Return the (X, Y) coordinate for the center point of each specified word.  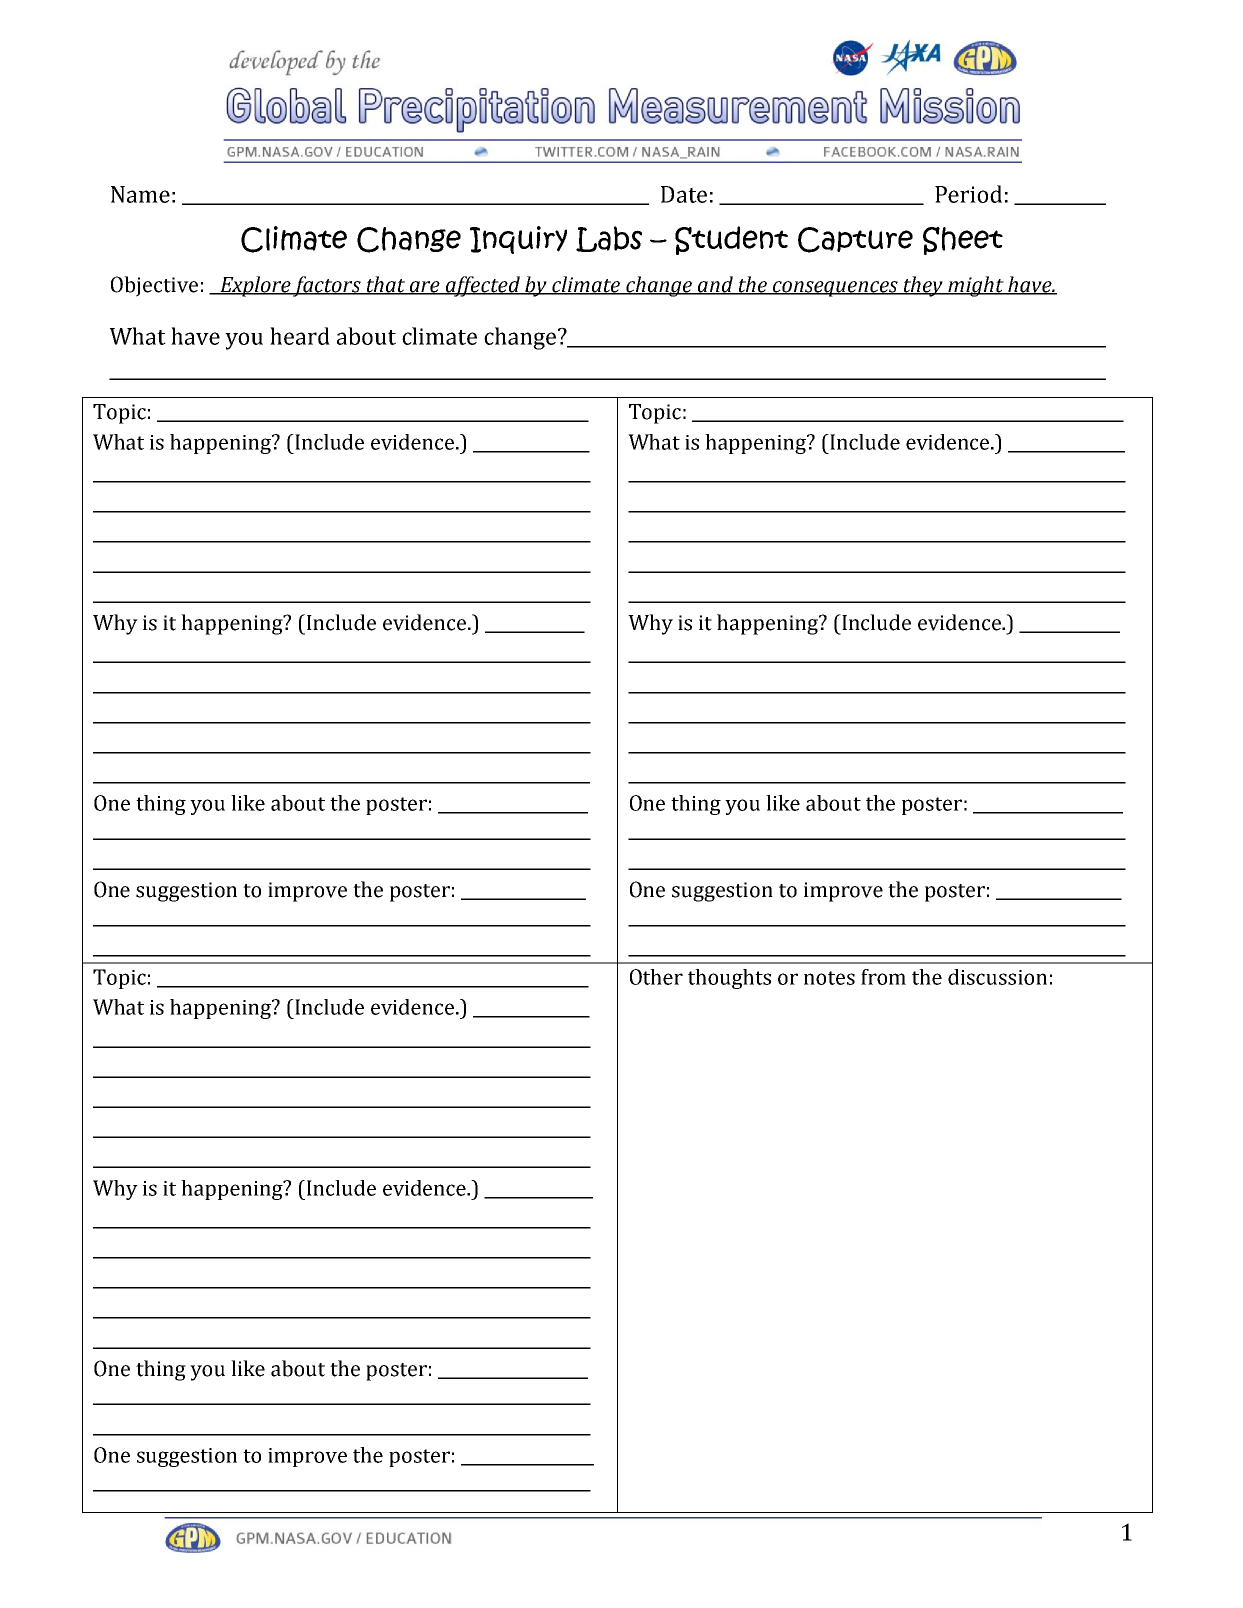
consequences (836, 289)
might (976, 286)
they (924, 286)
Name (140, 194)
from (883, 977)
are (425, 288)
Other (656, 977)
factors (327, 286)
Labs (609, 239)
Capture (855, 240)
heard (300, 336)
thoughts (729, 979)
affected (483, 286)
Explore (255, 286)
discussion (997, 977)
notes (829, 978)
